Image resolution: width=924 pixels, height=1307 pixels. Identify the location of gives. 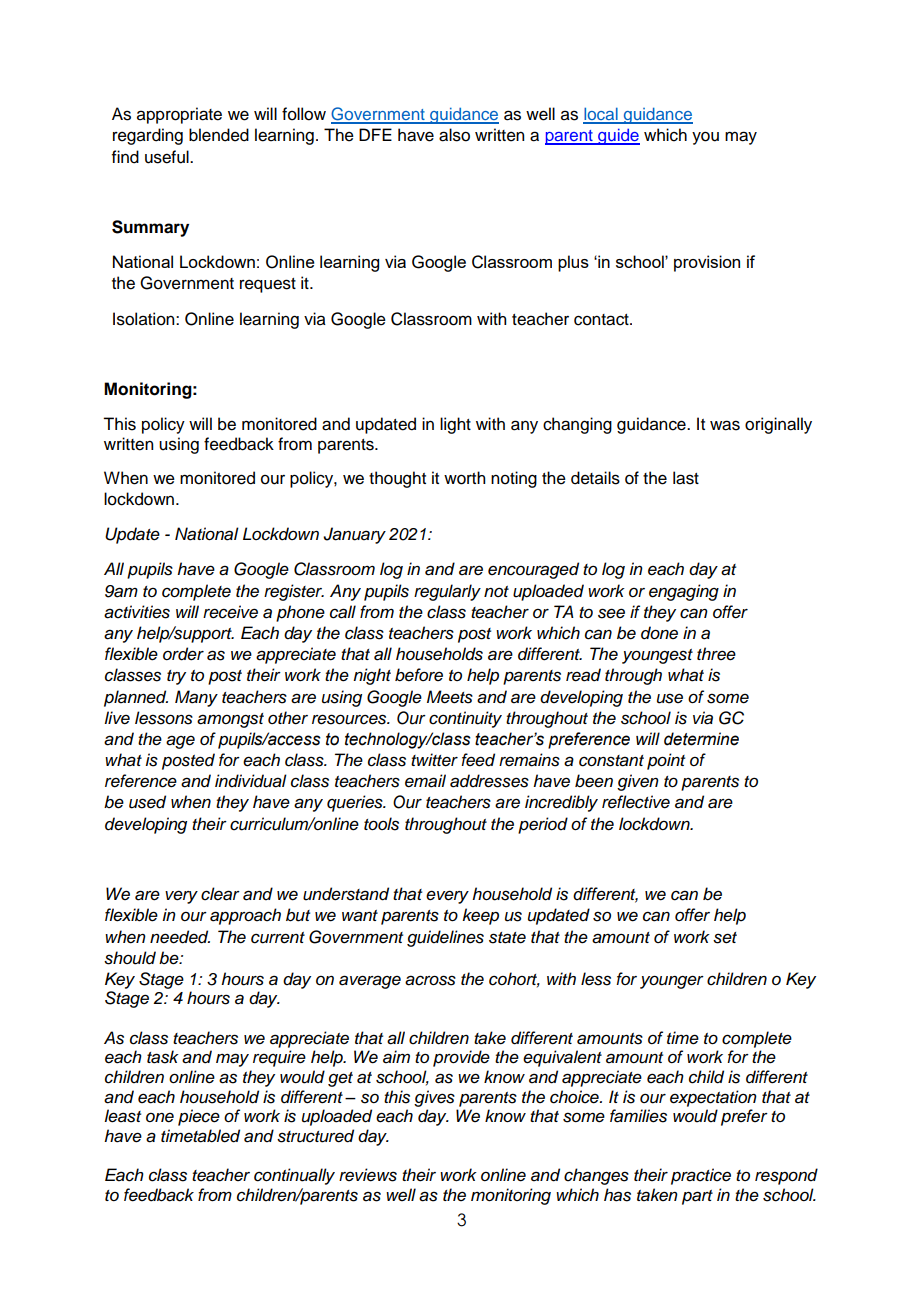
(434, 1098).
